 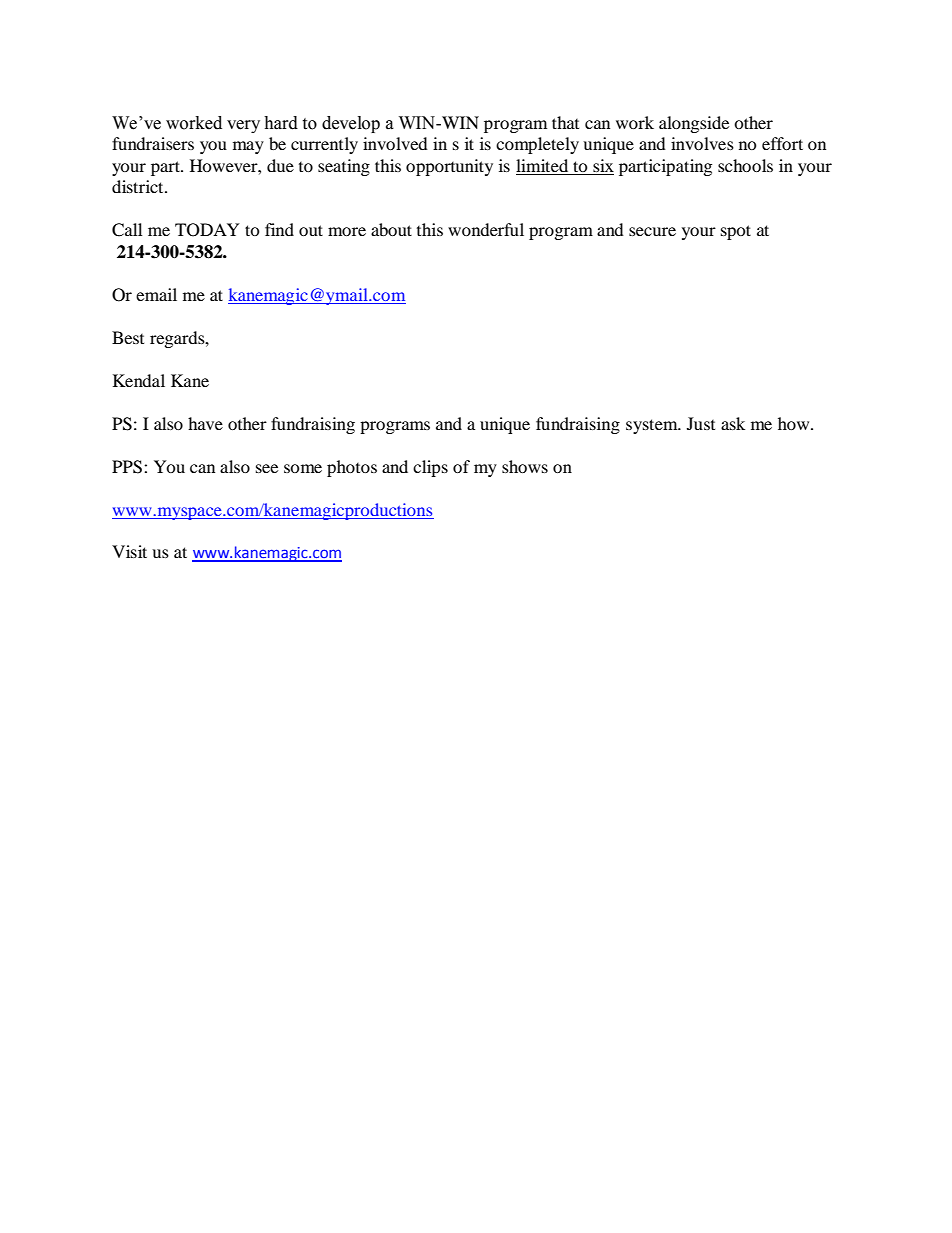 I want to click on Just, so click(x=701, y=423).
